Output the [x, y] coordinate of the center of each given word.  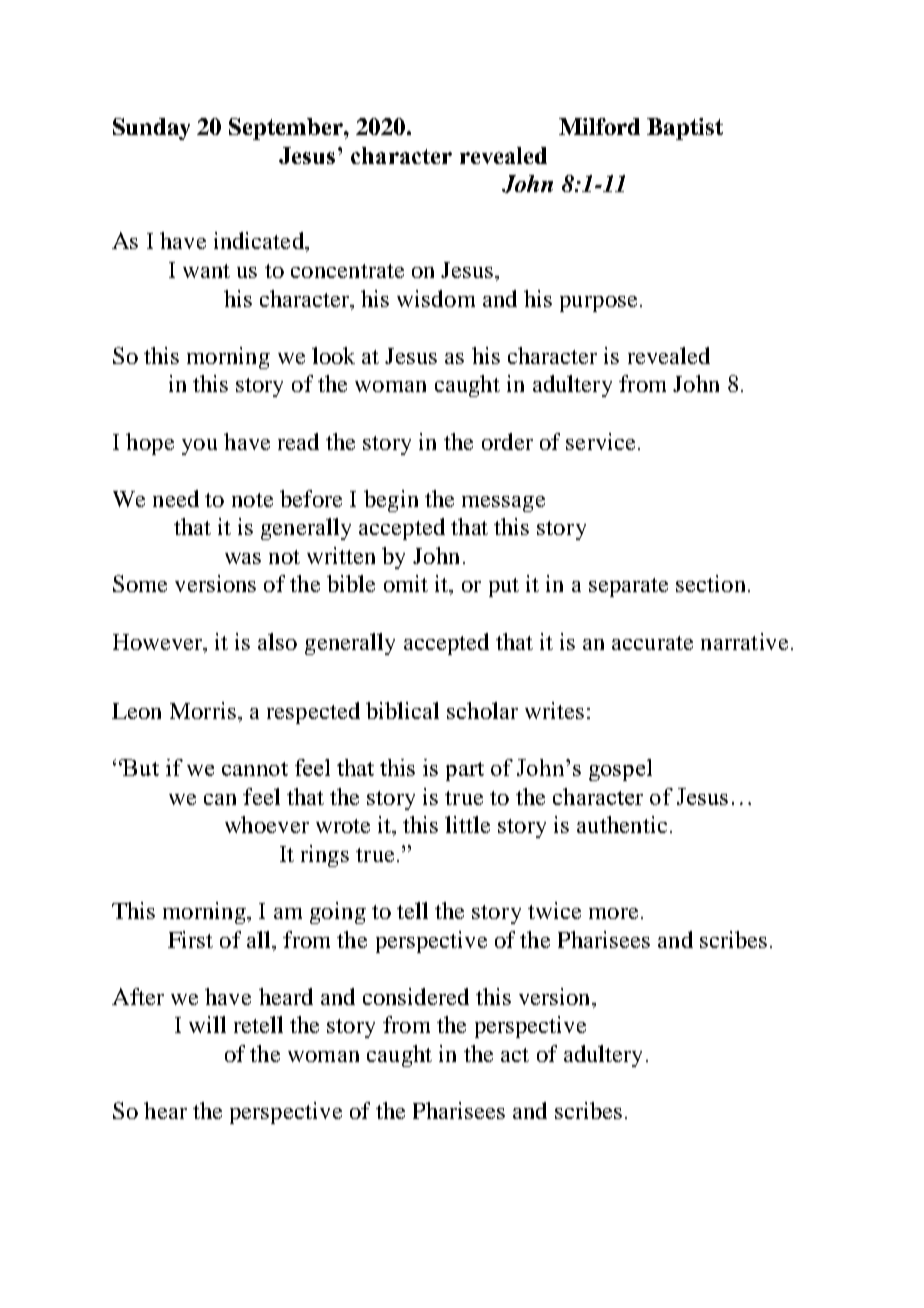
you [199, 447]
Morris [203, 710]
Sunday [151, 129]
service [600, 441]
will [207, 1024]
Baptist [685, 129]
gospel [620, 770]
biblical [402, 710]
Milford [599, 126]
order [507, 441]
